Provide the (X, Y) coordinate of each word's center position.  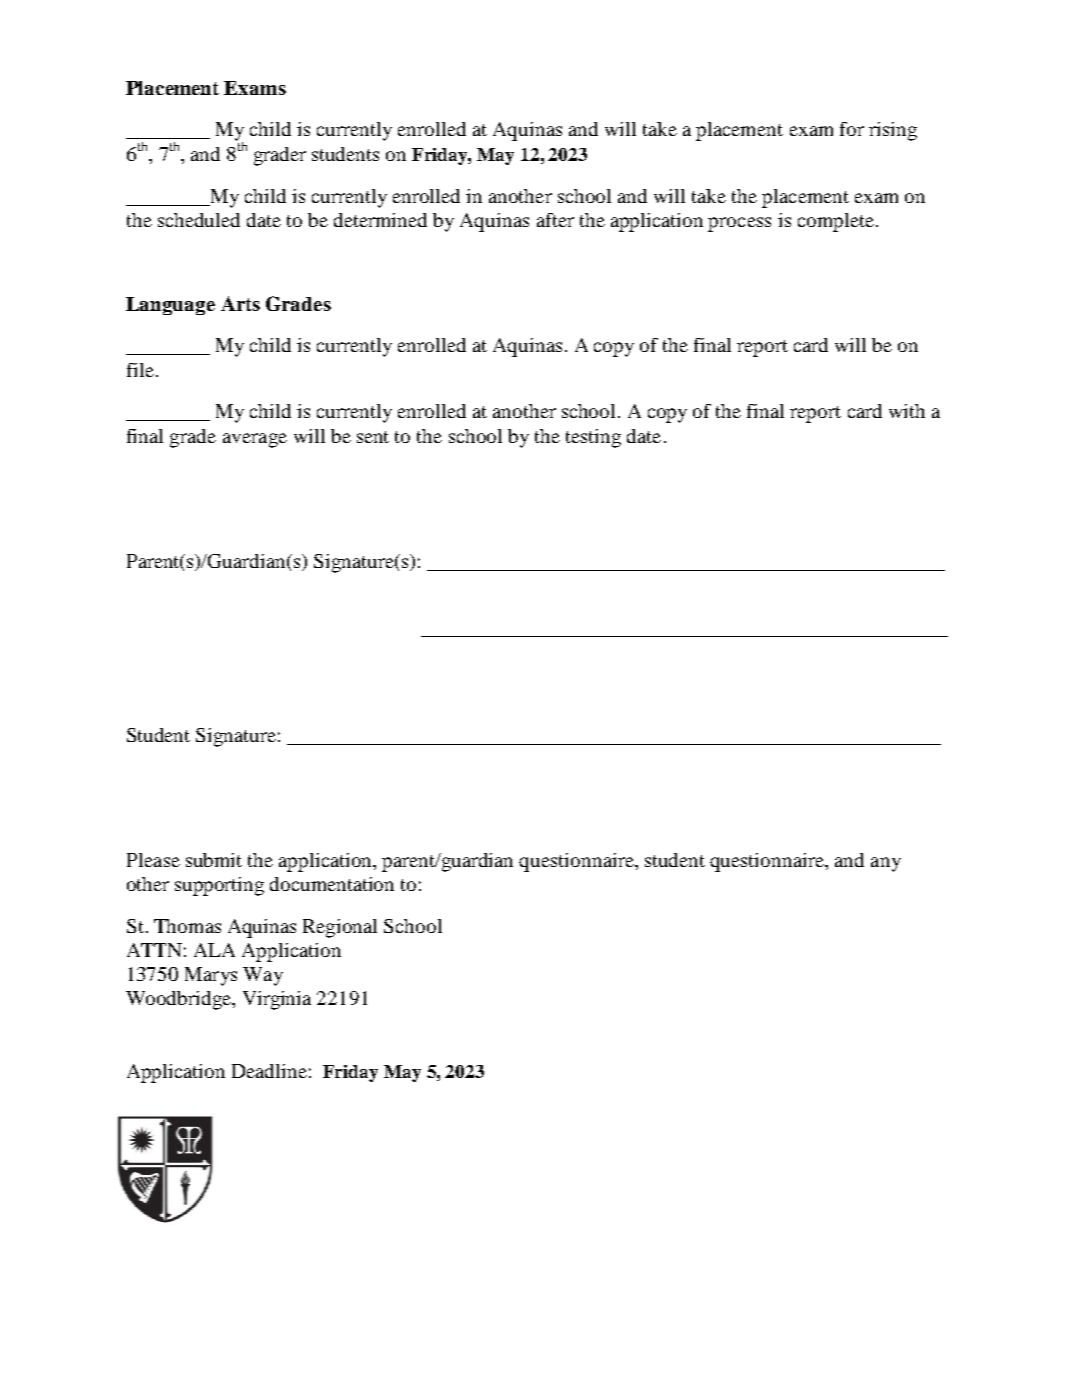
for (852, 129)
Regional (340, 928)
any (886, 864)
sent (373, 437)
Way (263, 976)
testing (593, 438)
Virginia (277, 1000)
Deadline (269, 1071)
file (142, 370)
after (555, 220)
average (255, 440)
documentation (332, 884)
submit (214, 860)
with (907, 411)
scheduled (199, 220)
